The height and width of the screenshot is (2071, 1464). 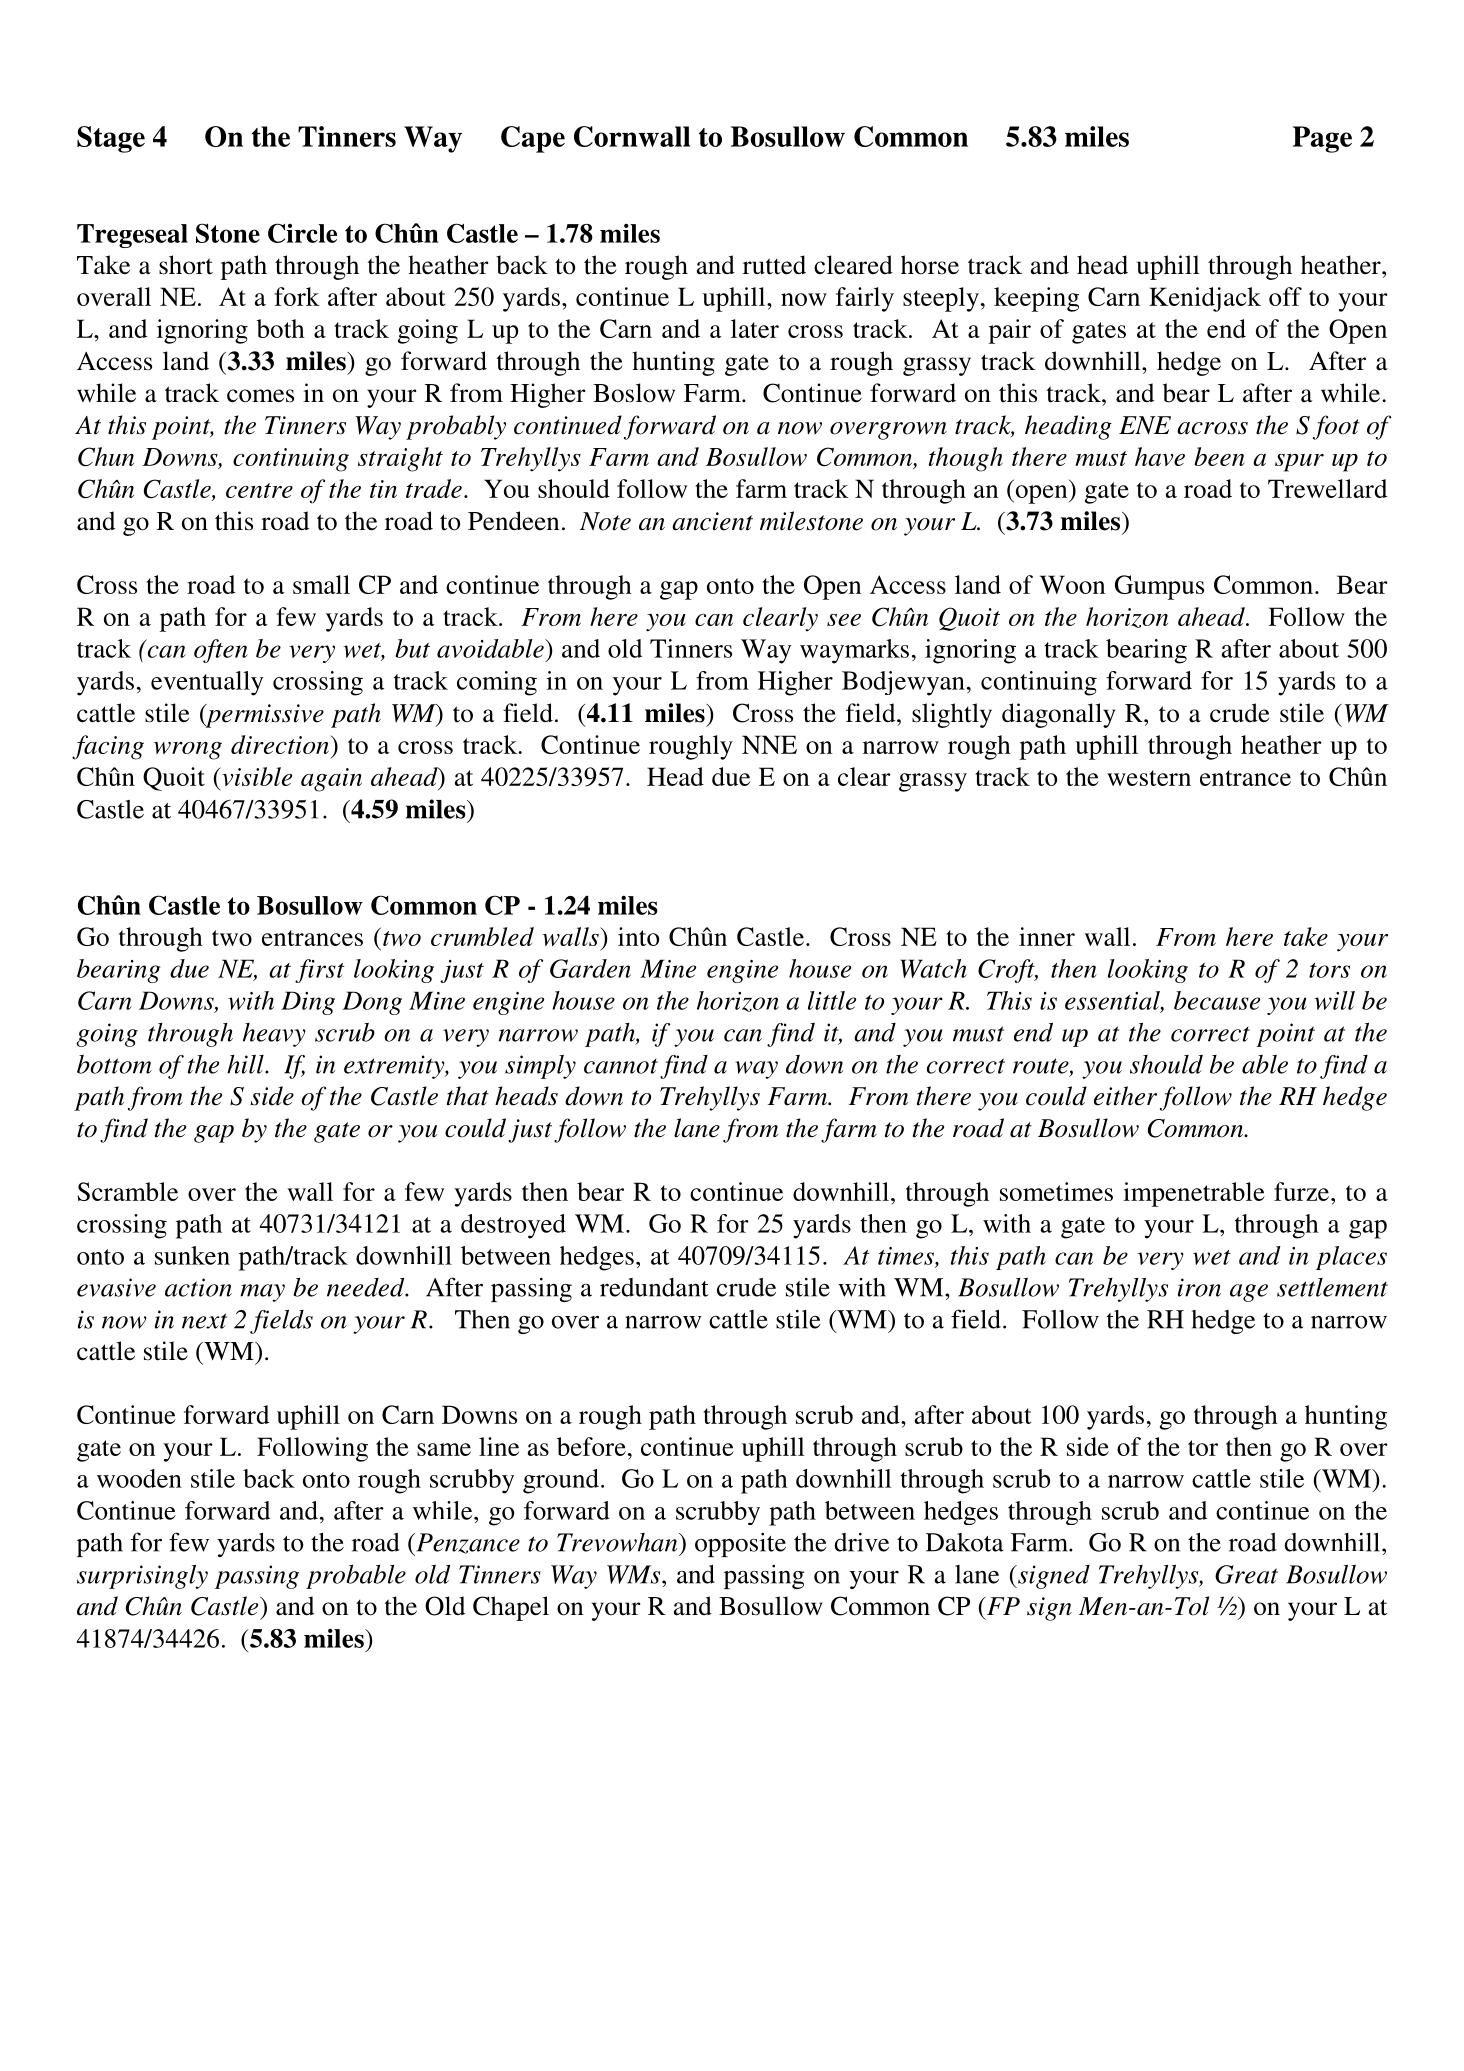 I want to click on Woon, so click(x=1072, y=584).
